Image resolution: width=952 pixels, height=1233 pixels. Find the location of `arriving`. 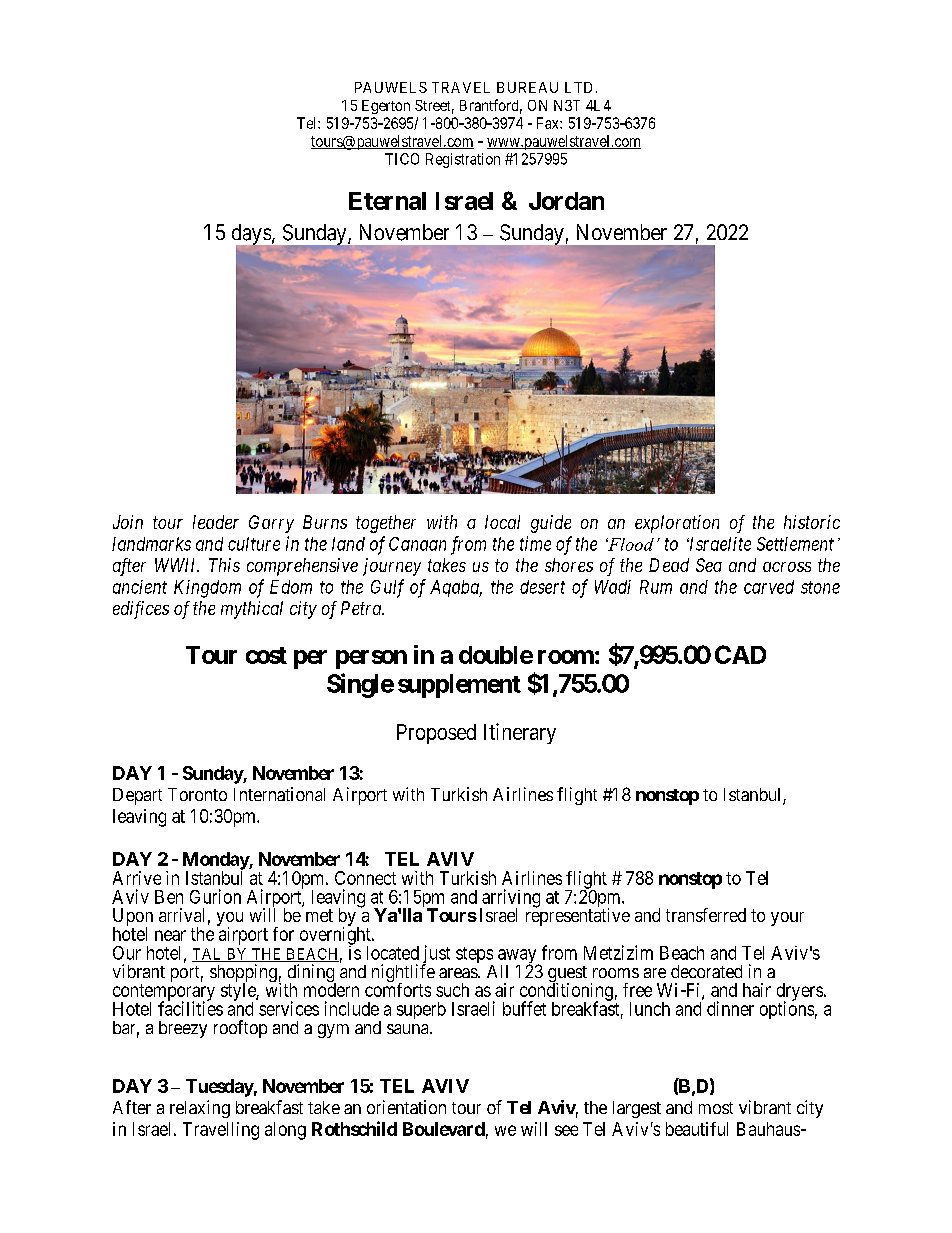

arriving is located at coordinates (510, 899).
